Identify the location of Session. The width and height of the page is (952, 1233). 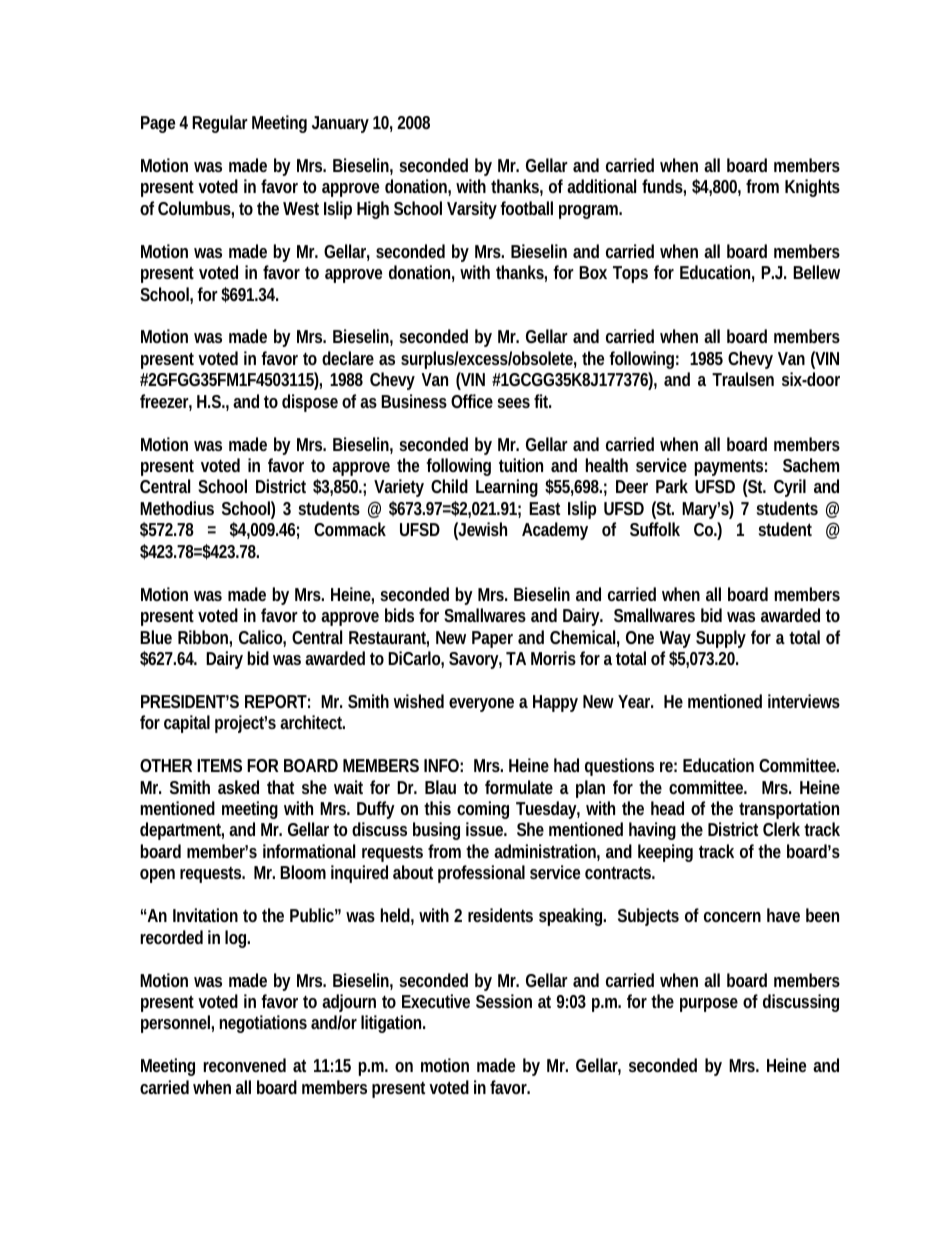
(504, 1001).
